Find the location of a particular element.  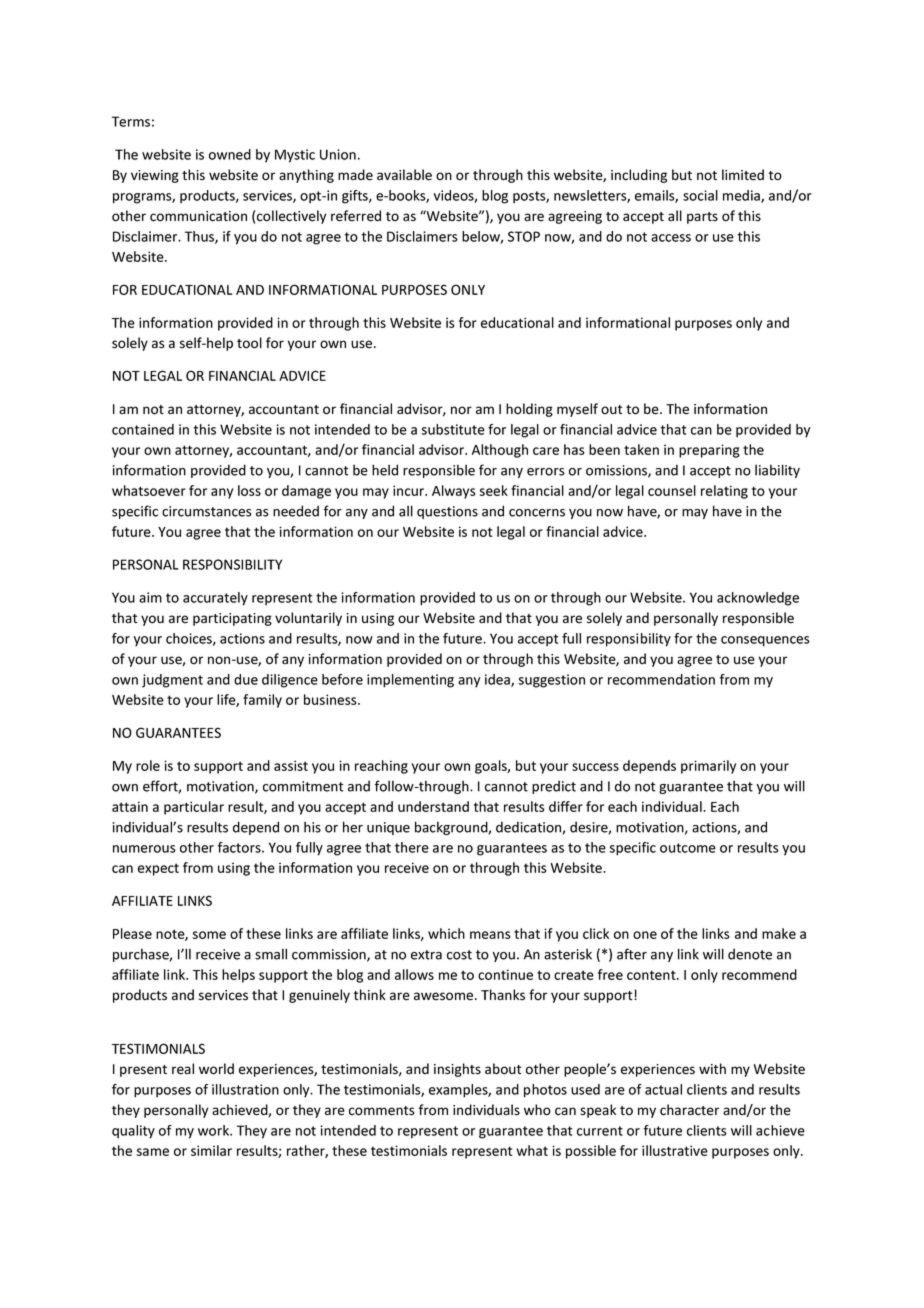

participating is located at coordinates (232, 619).
